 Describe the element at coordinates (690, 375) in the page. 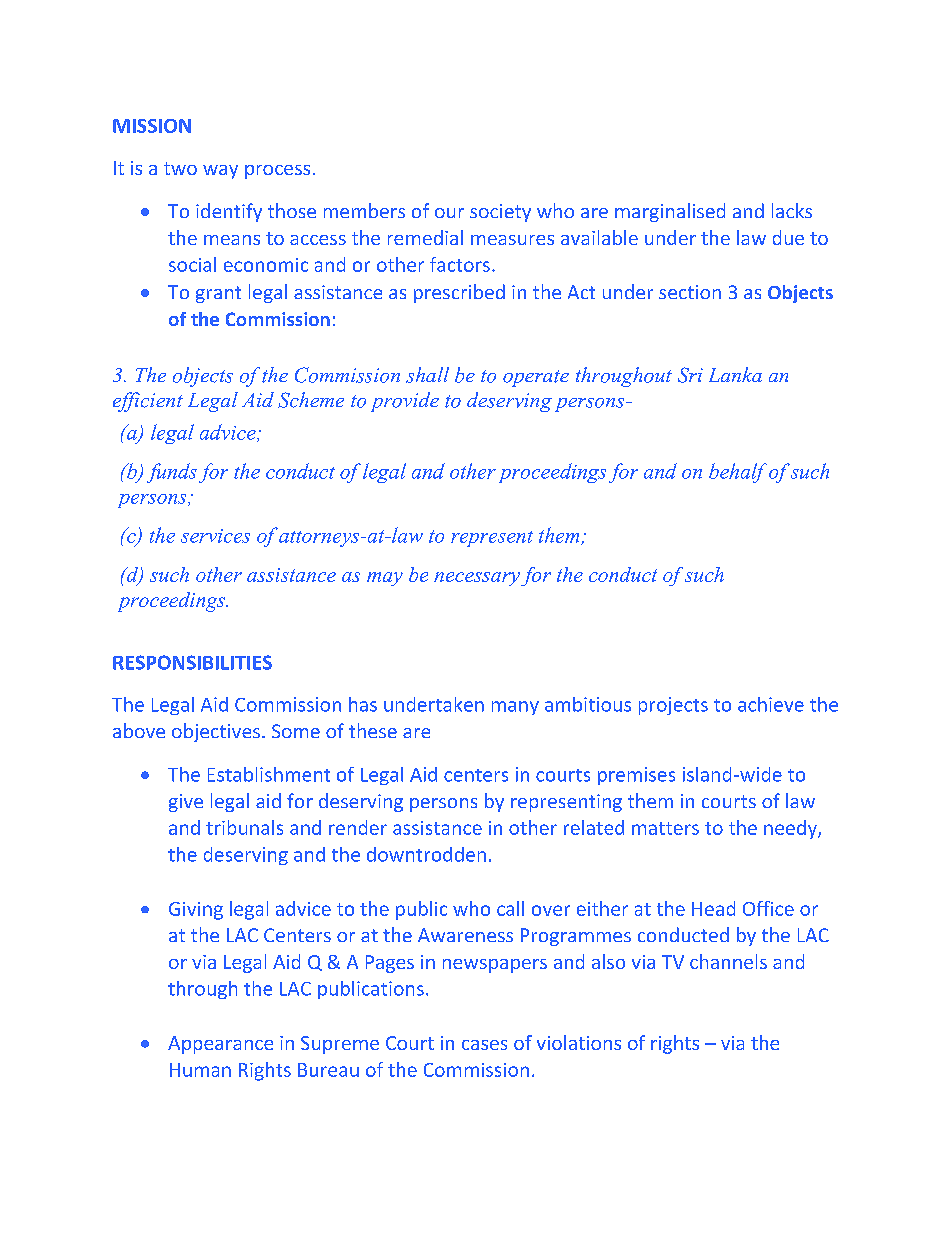

I see `Sri` at that location.
